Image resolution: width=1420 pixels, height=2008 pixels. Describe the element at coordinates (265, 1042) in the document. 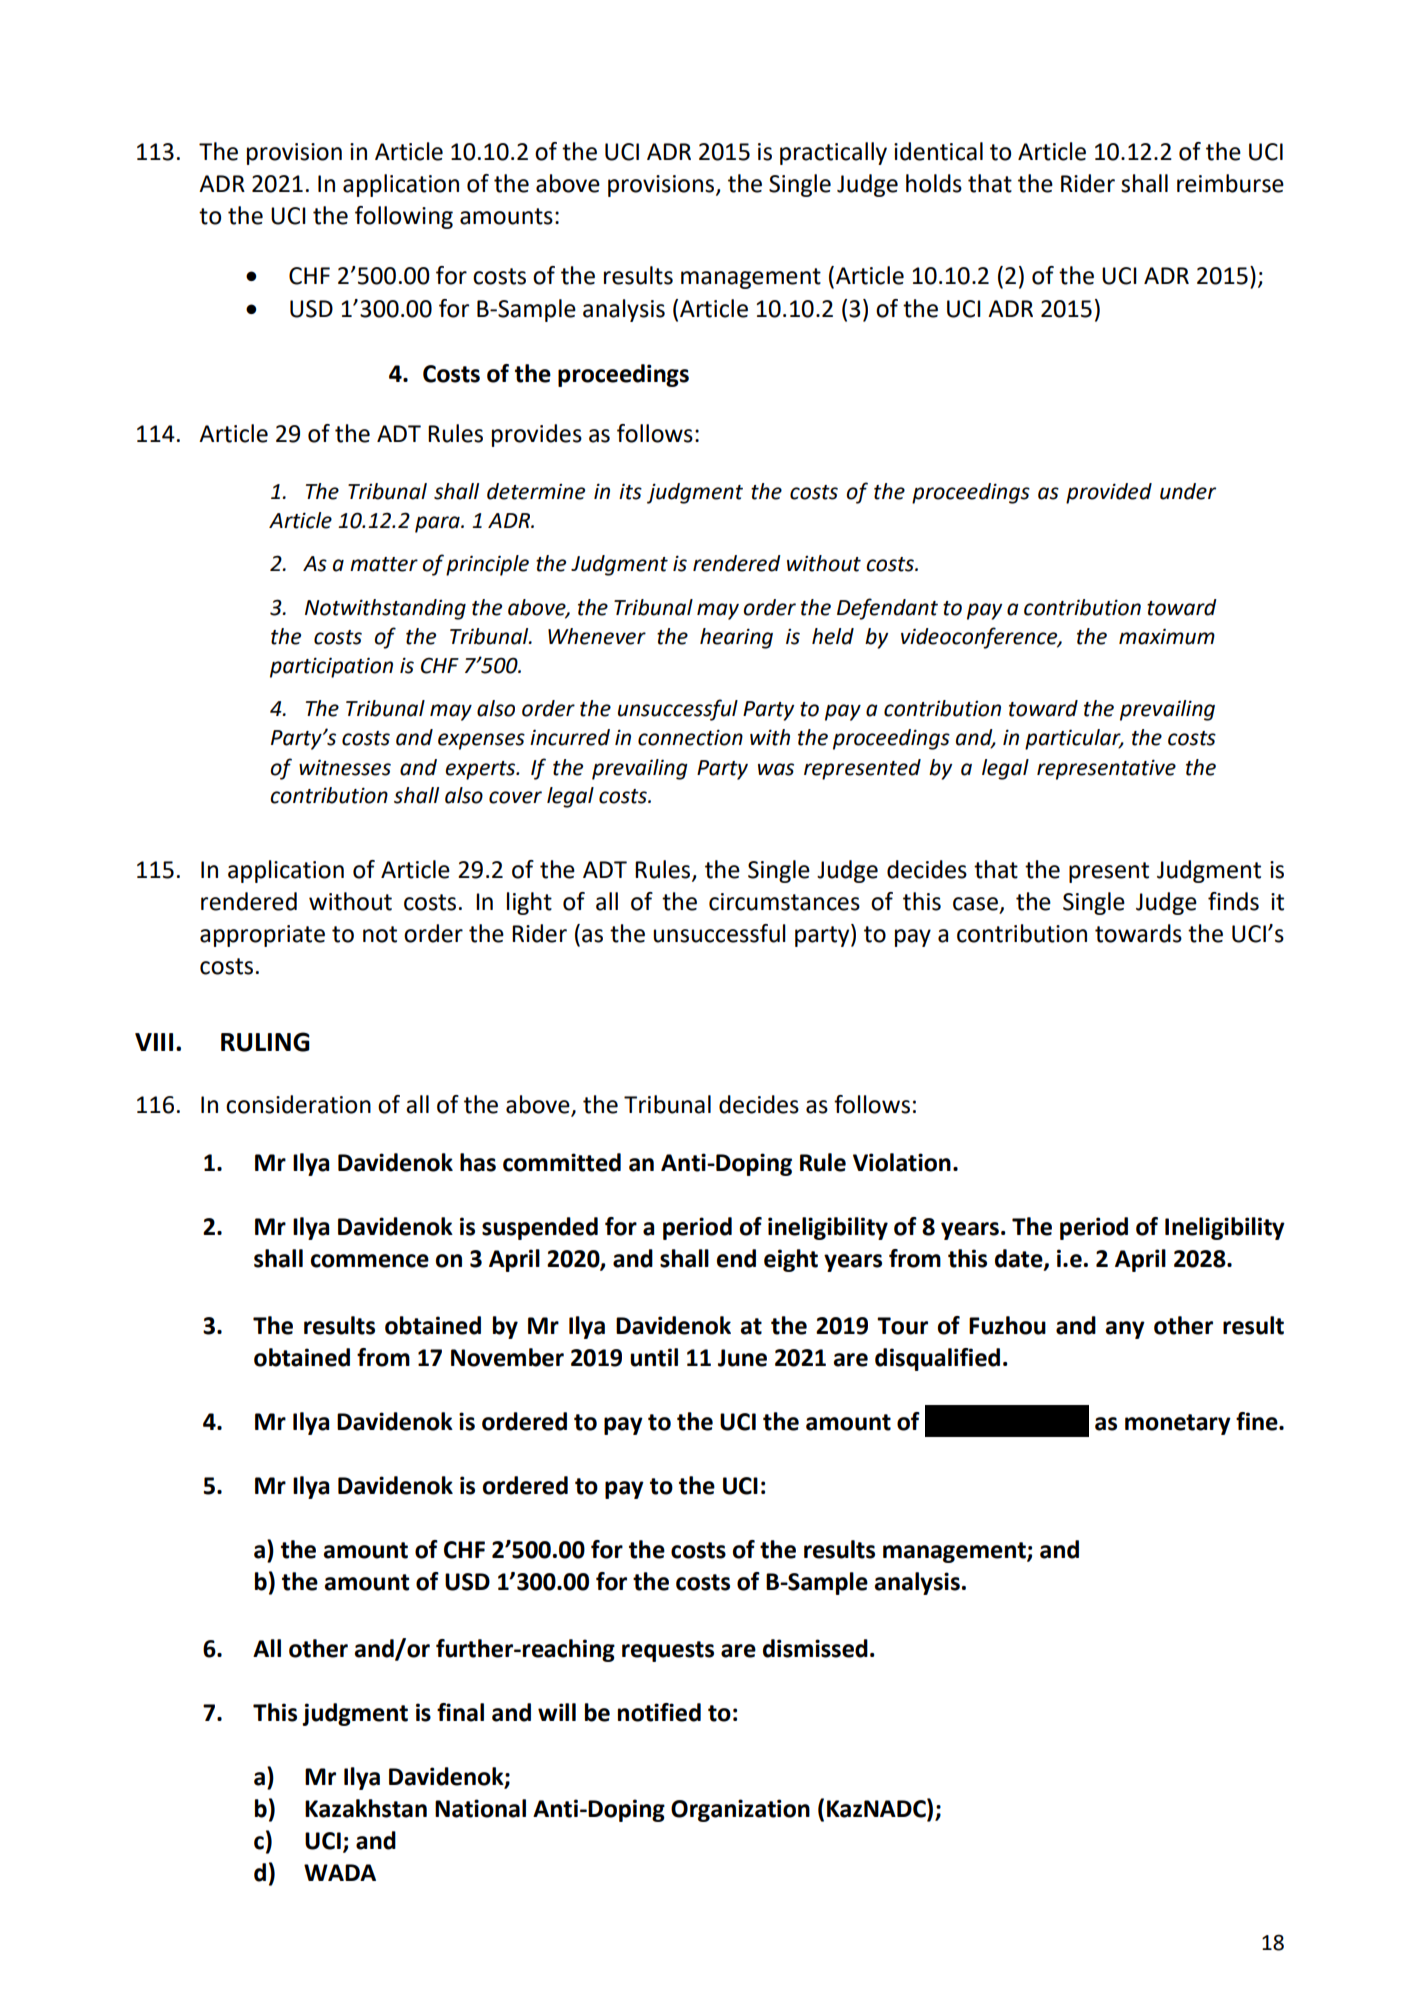

I see `RULING` at that location.
